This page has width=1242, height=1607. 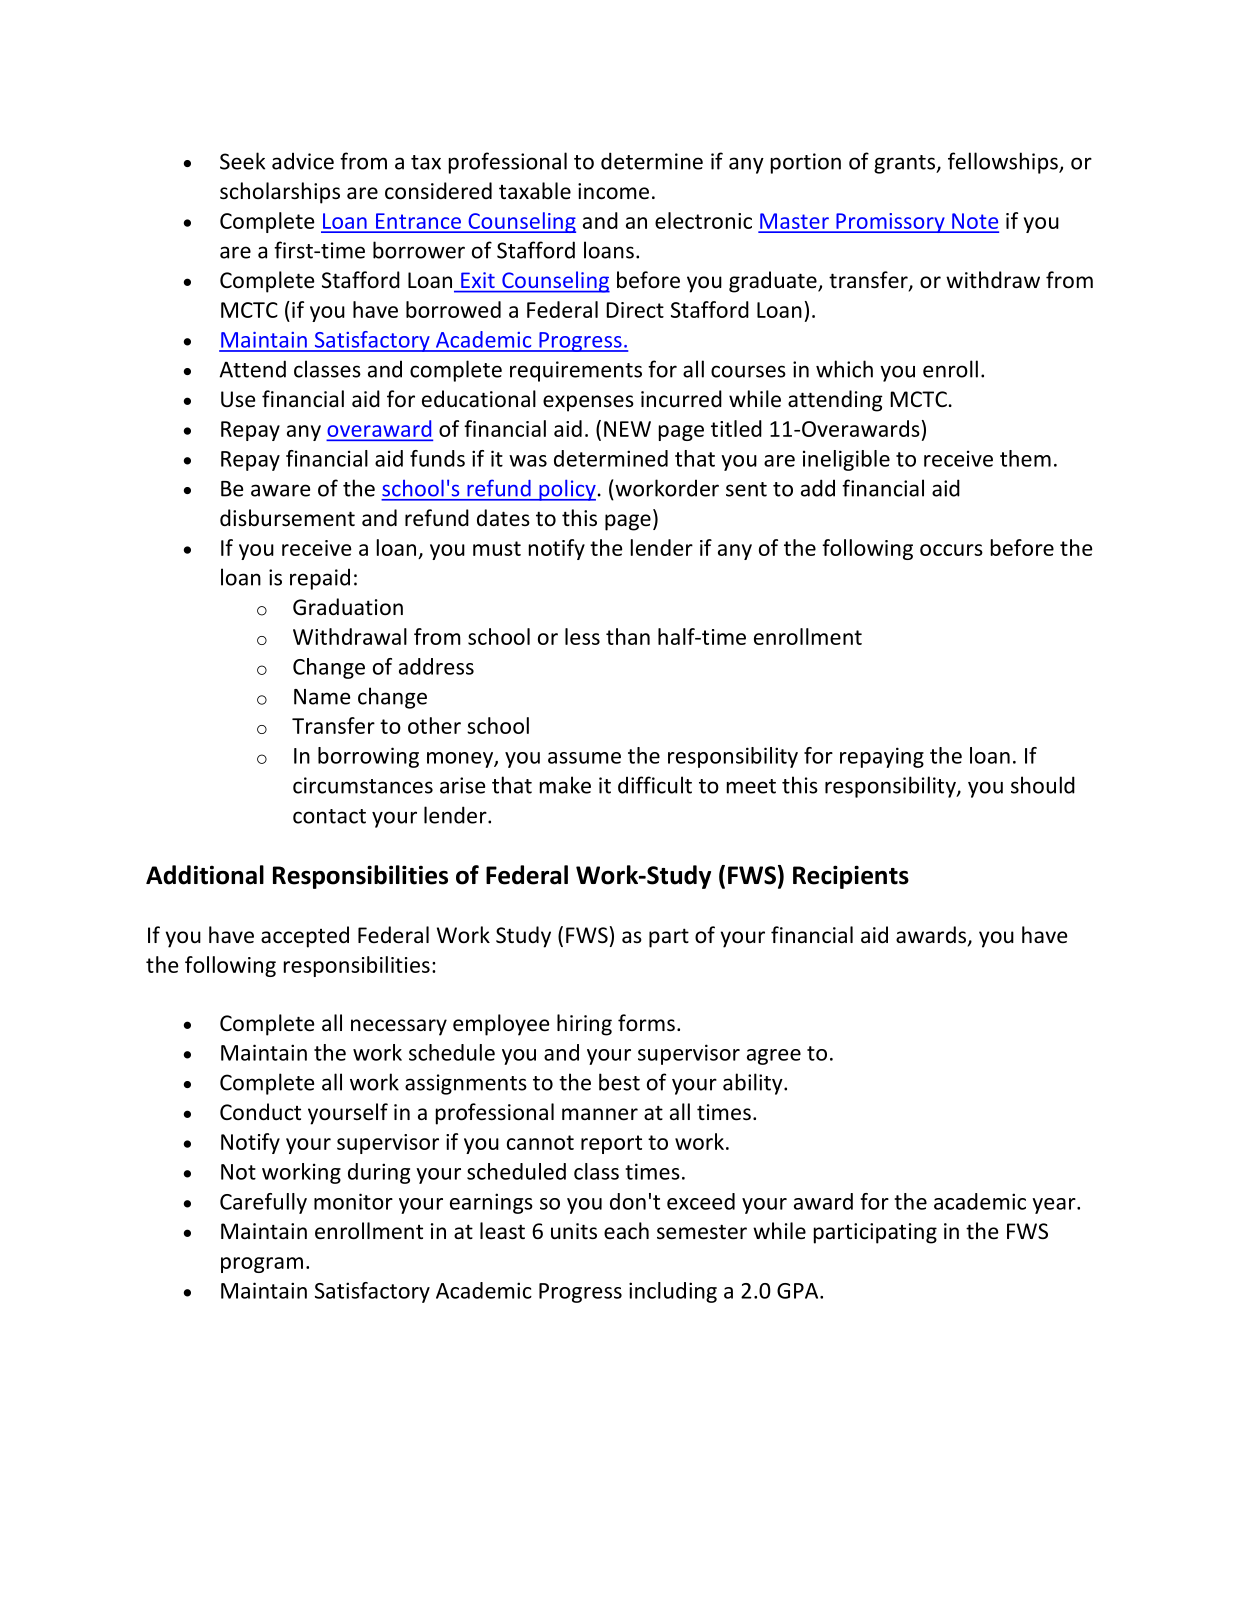 What do you see at coordinates (951, 550) in the page?
I see `occurs` at bounding box center [951, 550].
